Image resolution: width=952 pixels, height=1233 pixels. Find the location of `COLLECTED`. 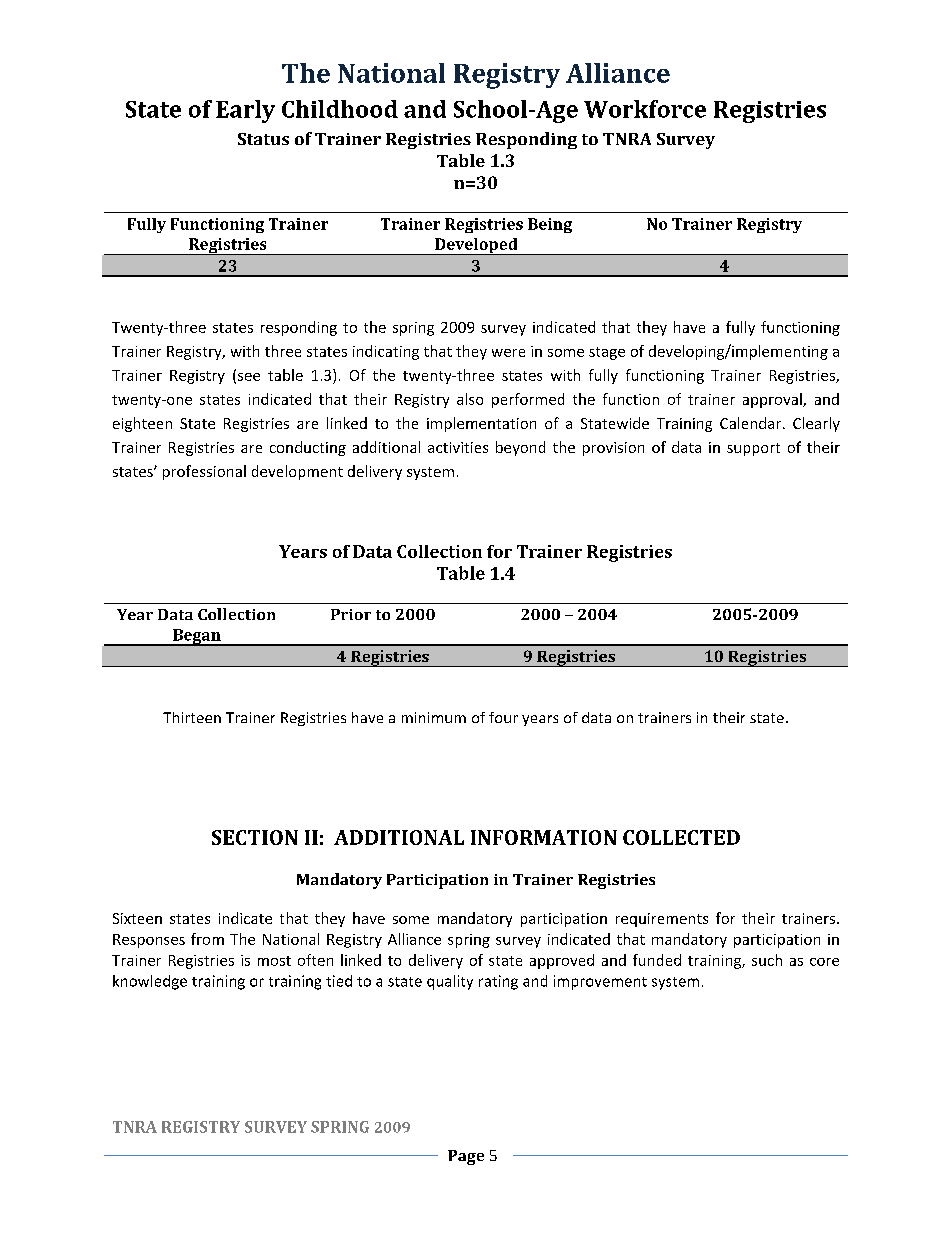

COLLECTED is located at coordinates (681, 837).
